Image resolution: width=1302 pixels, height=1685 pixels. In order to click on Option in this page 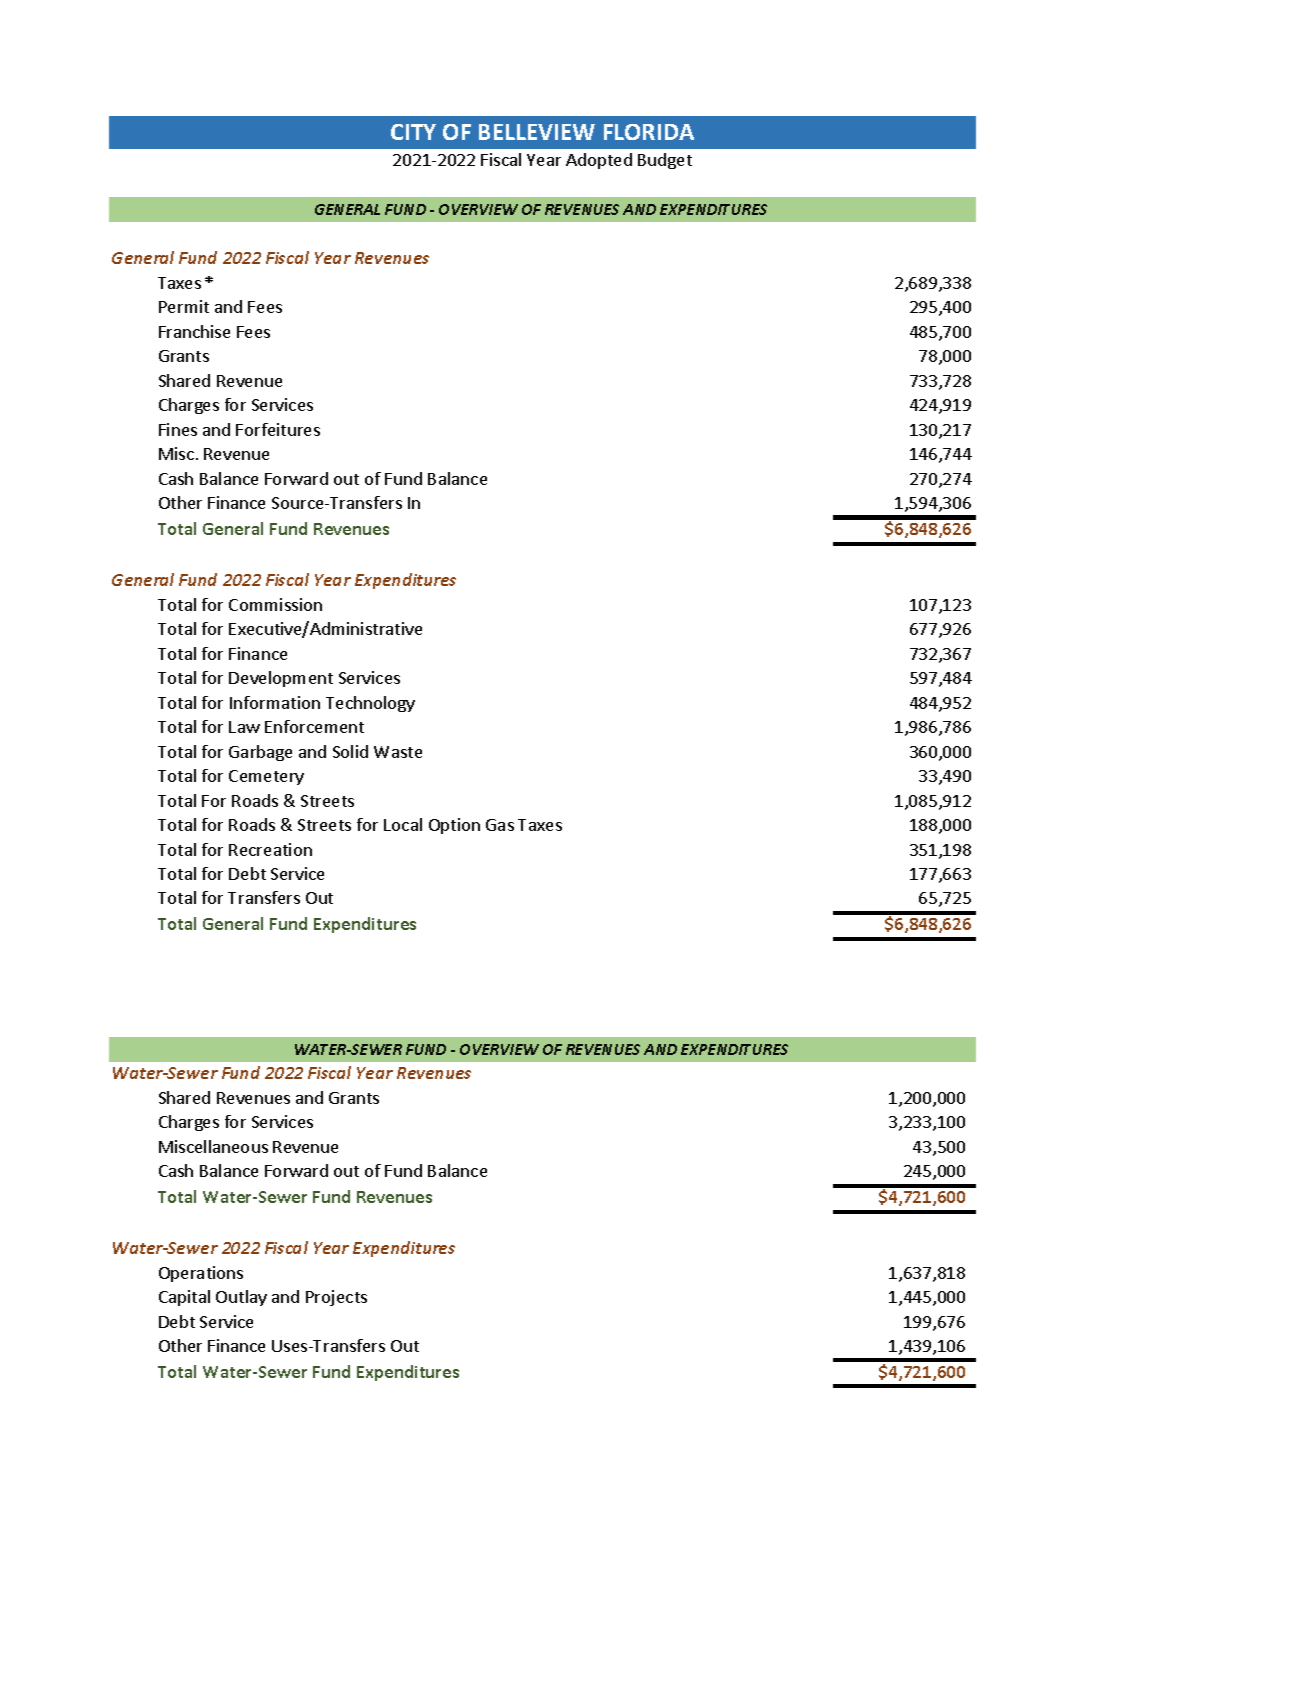, I will do `click(454, 826)`.
